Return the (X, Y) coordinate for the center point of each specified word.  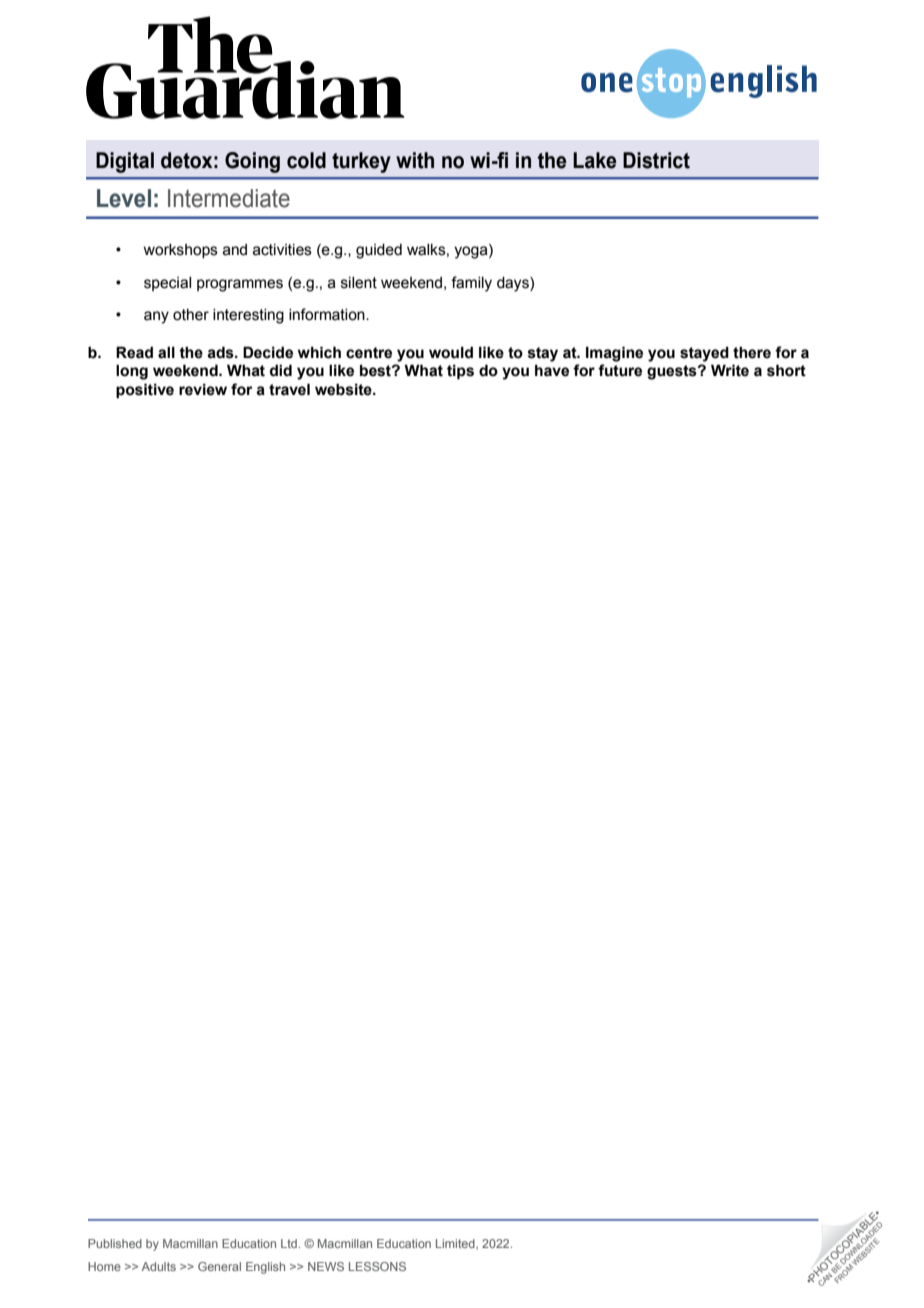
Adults (159, 1266)
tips (460, 371)
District (656, 160)
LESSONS (377, 1266)
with (415, 160)
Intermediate (229, 198)
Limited (456, 1244)
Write (730, 370)
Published (115, 1243)
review (203, 389)
